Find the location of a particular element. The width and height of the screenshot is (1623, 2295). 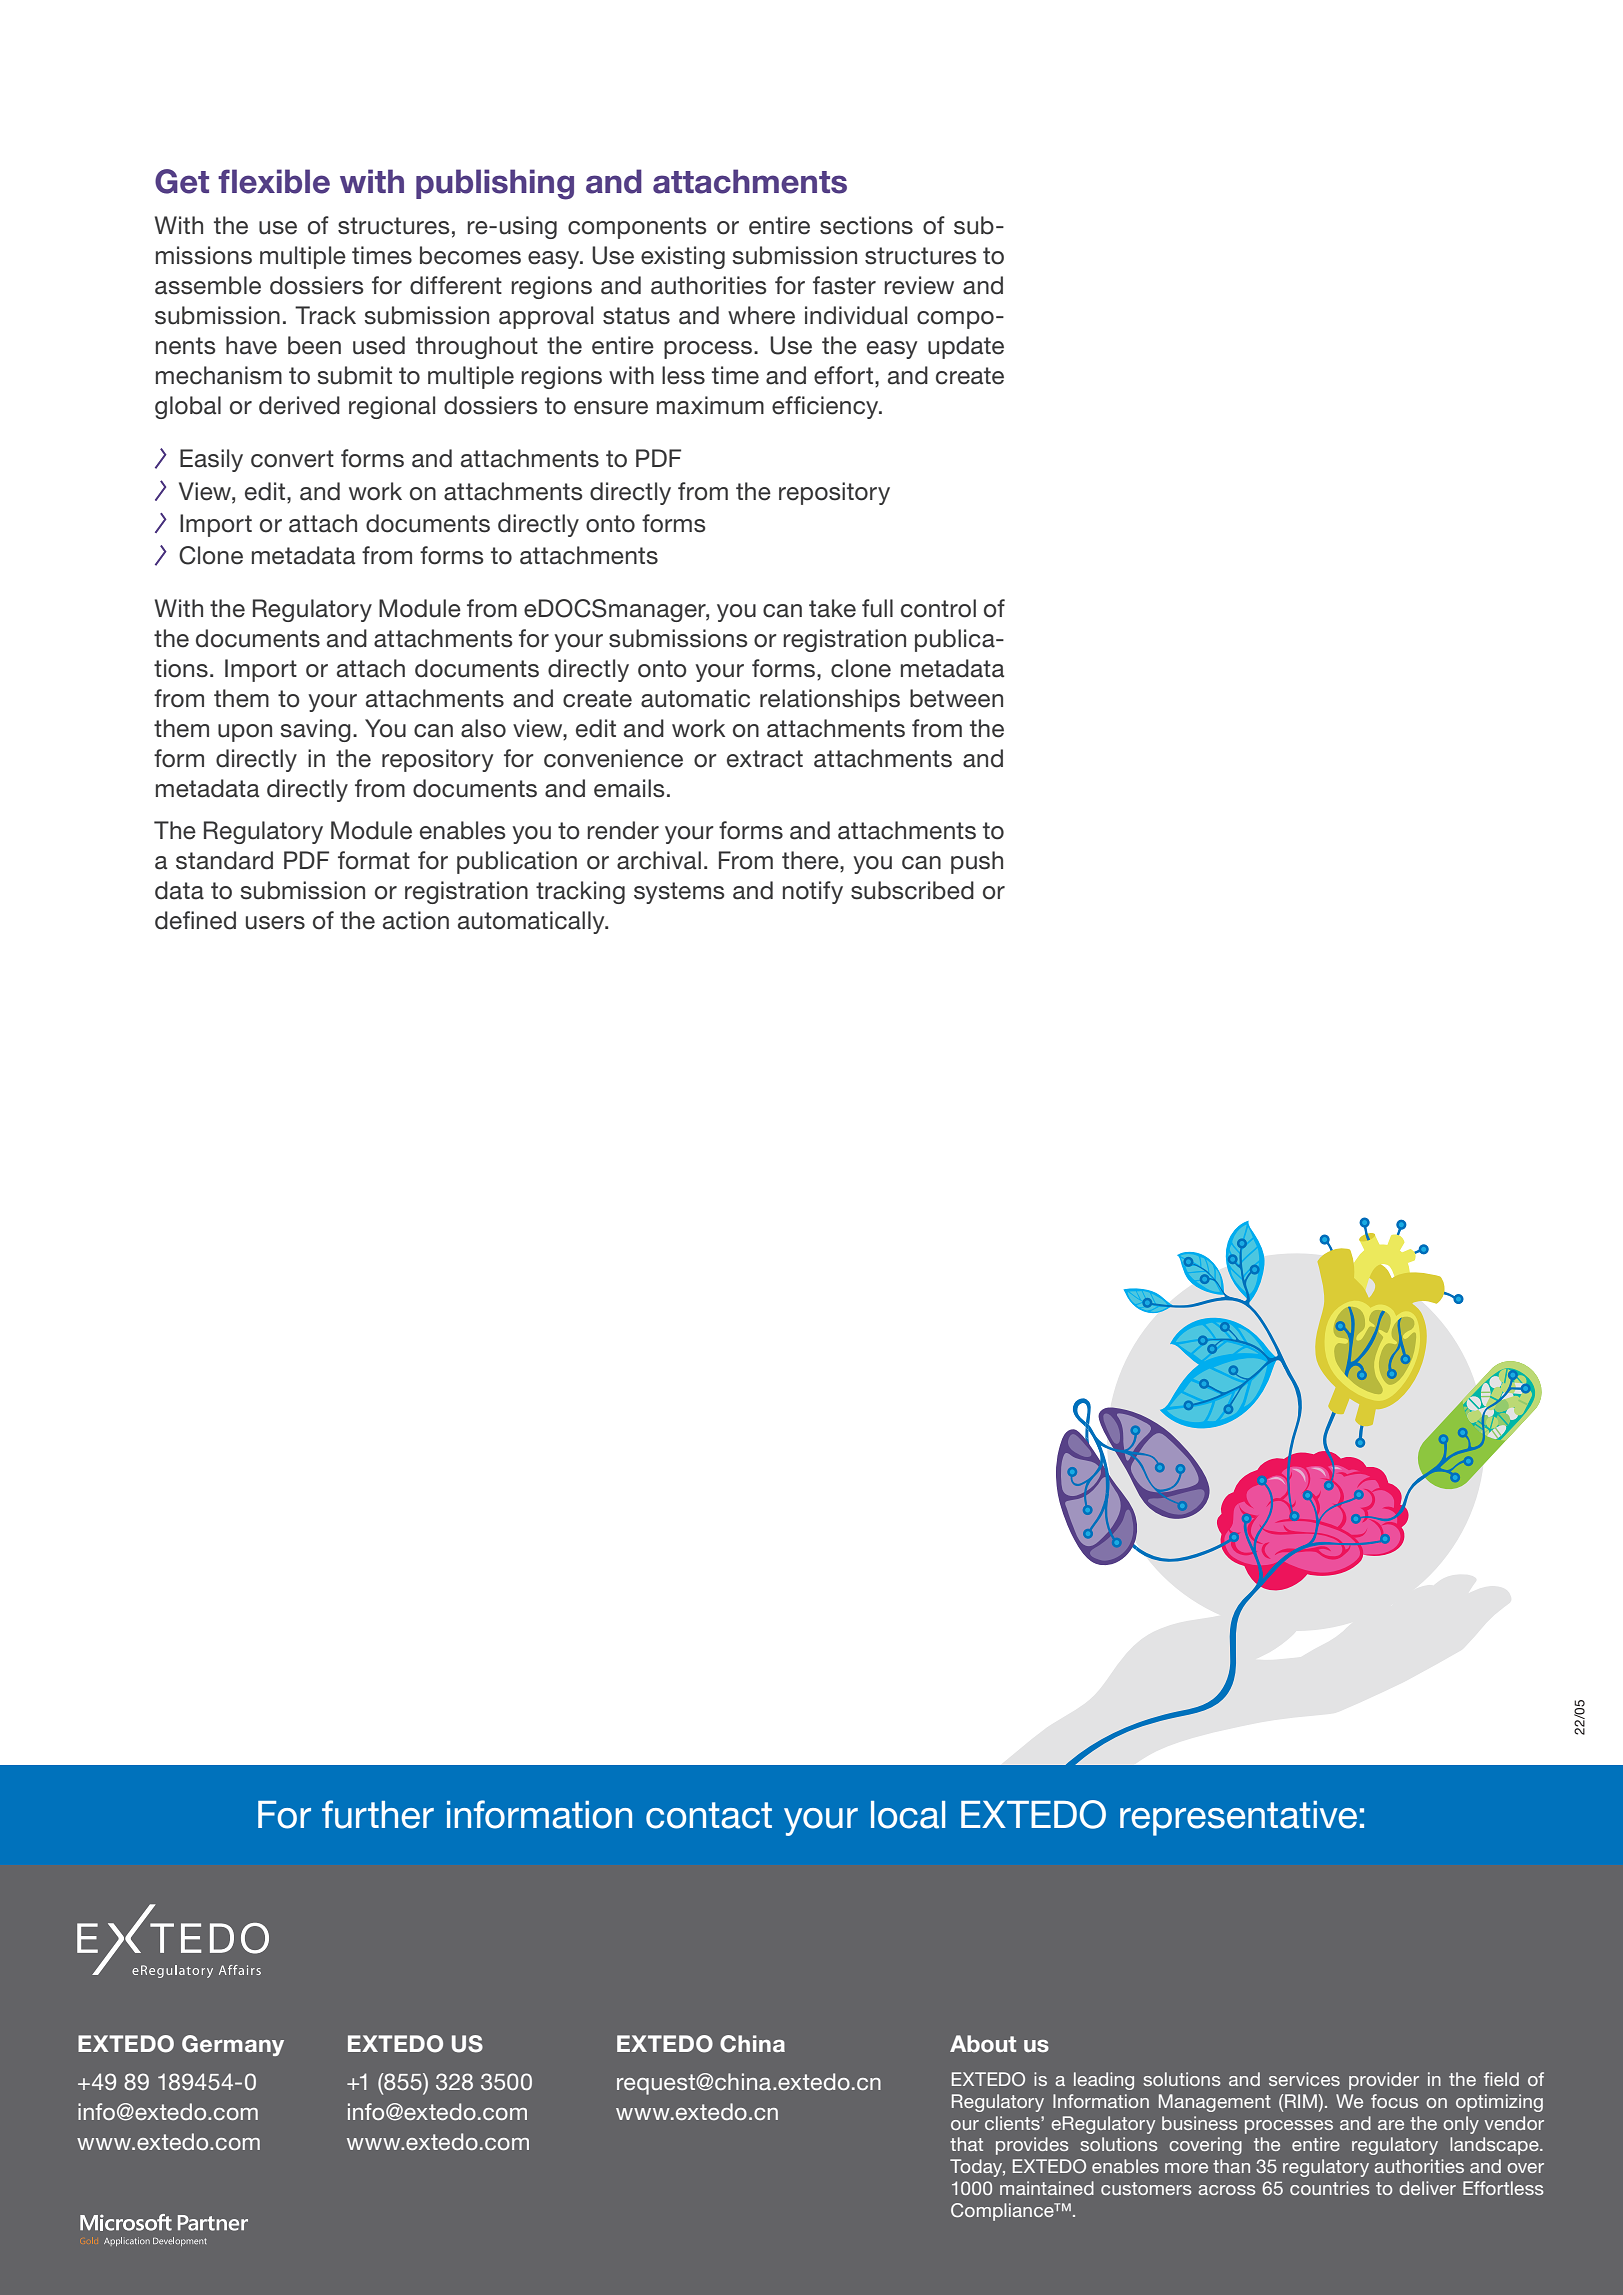

Germany is located at coordinates (233, 2045).
